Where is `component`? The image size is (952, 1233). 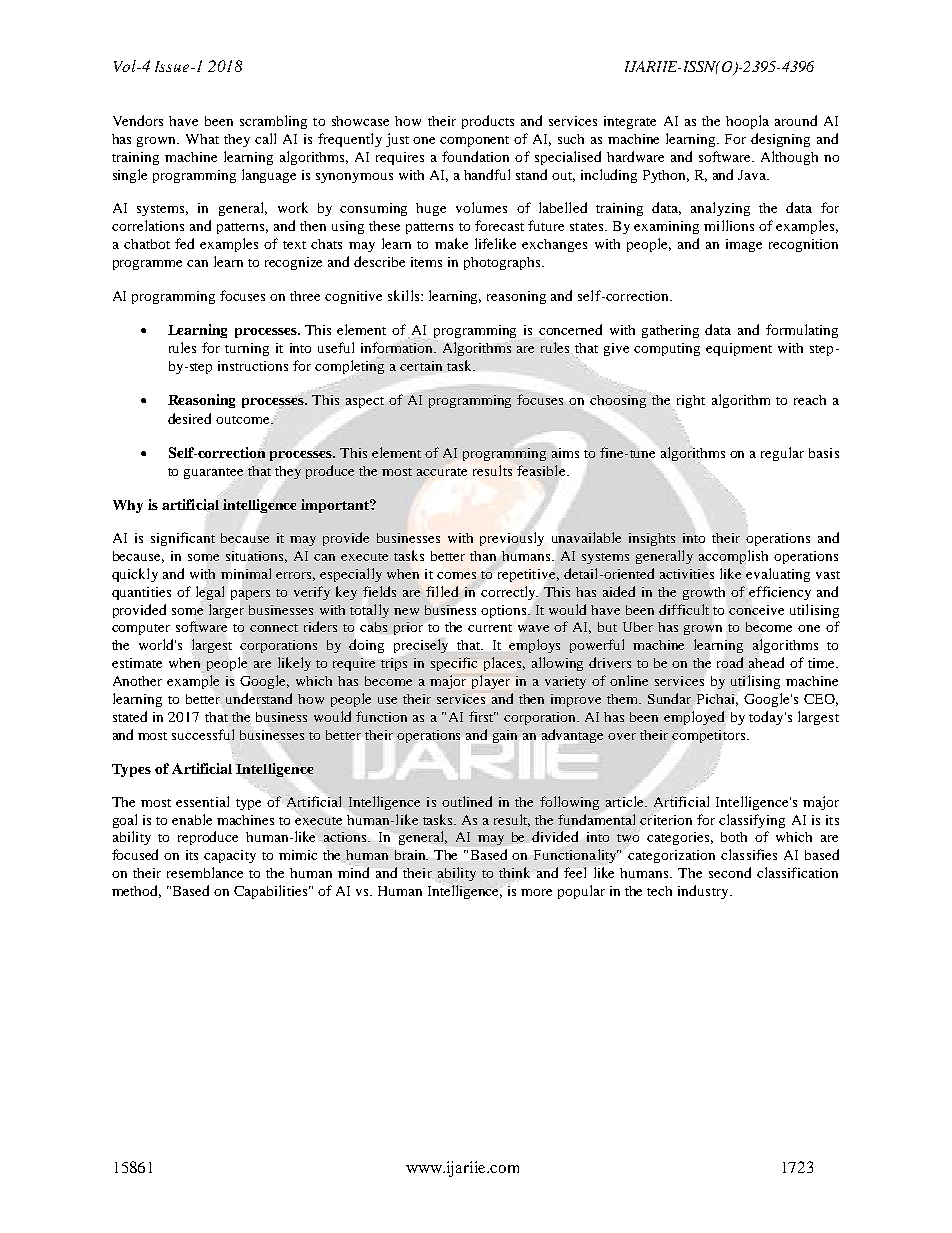
component is located at coordinates (474, 141).
